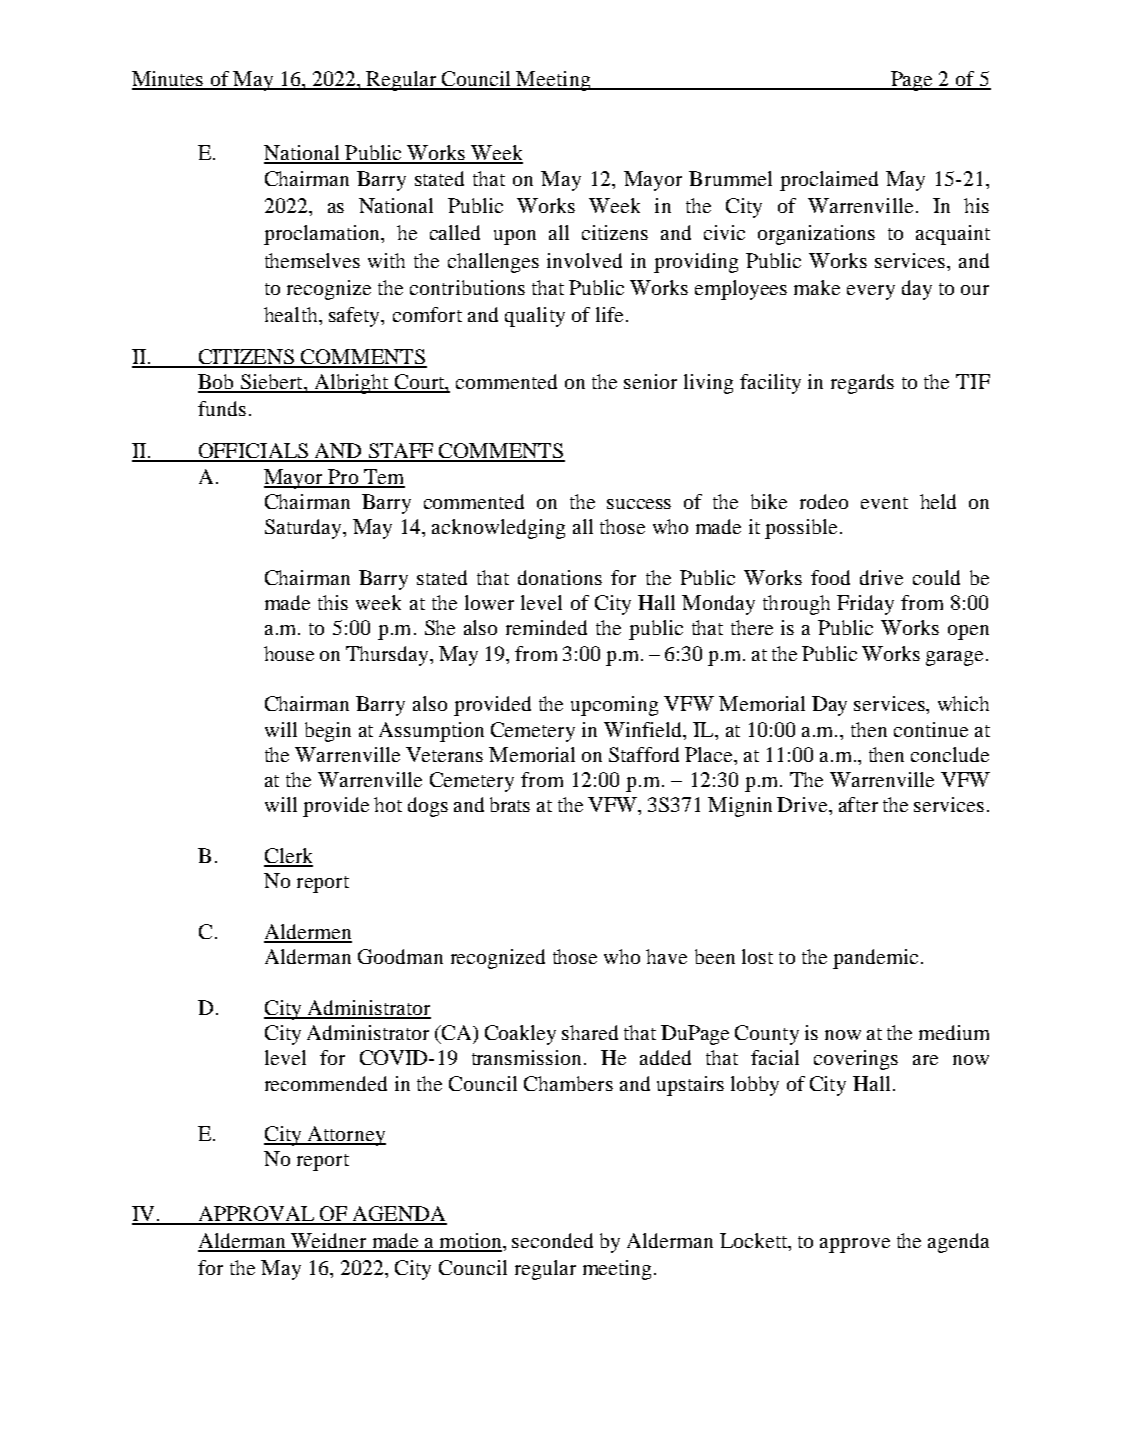 The image size is (1122, 1451). I want to click on Saturday, so click(304, 529).
